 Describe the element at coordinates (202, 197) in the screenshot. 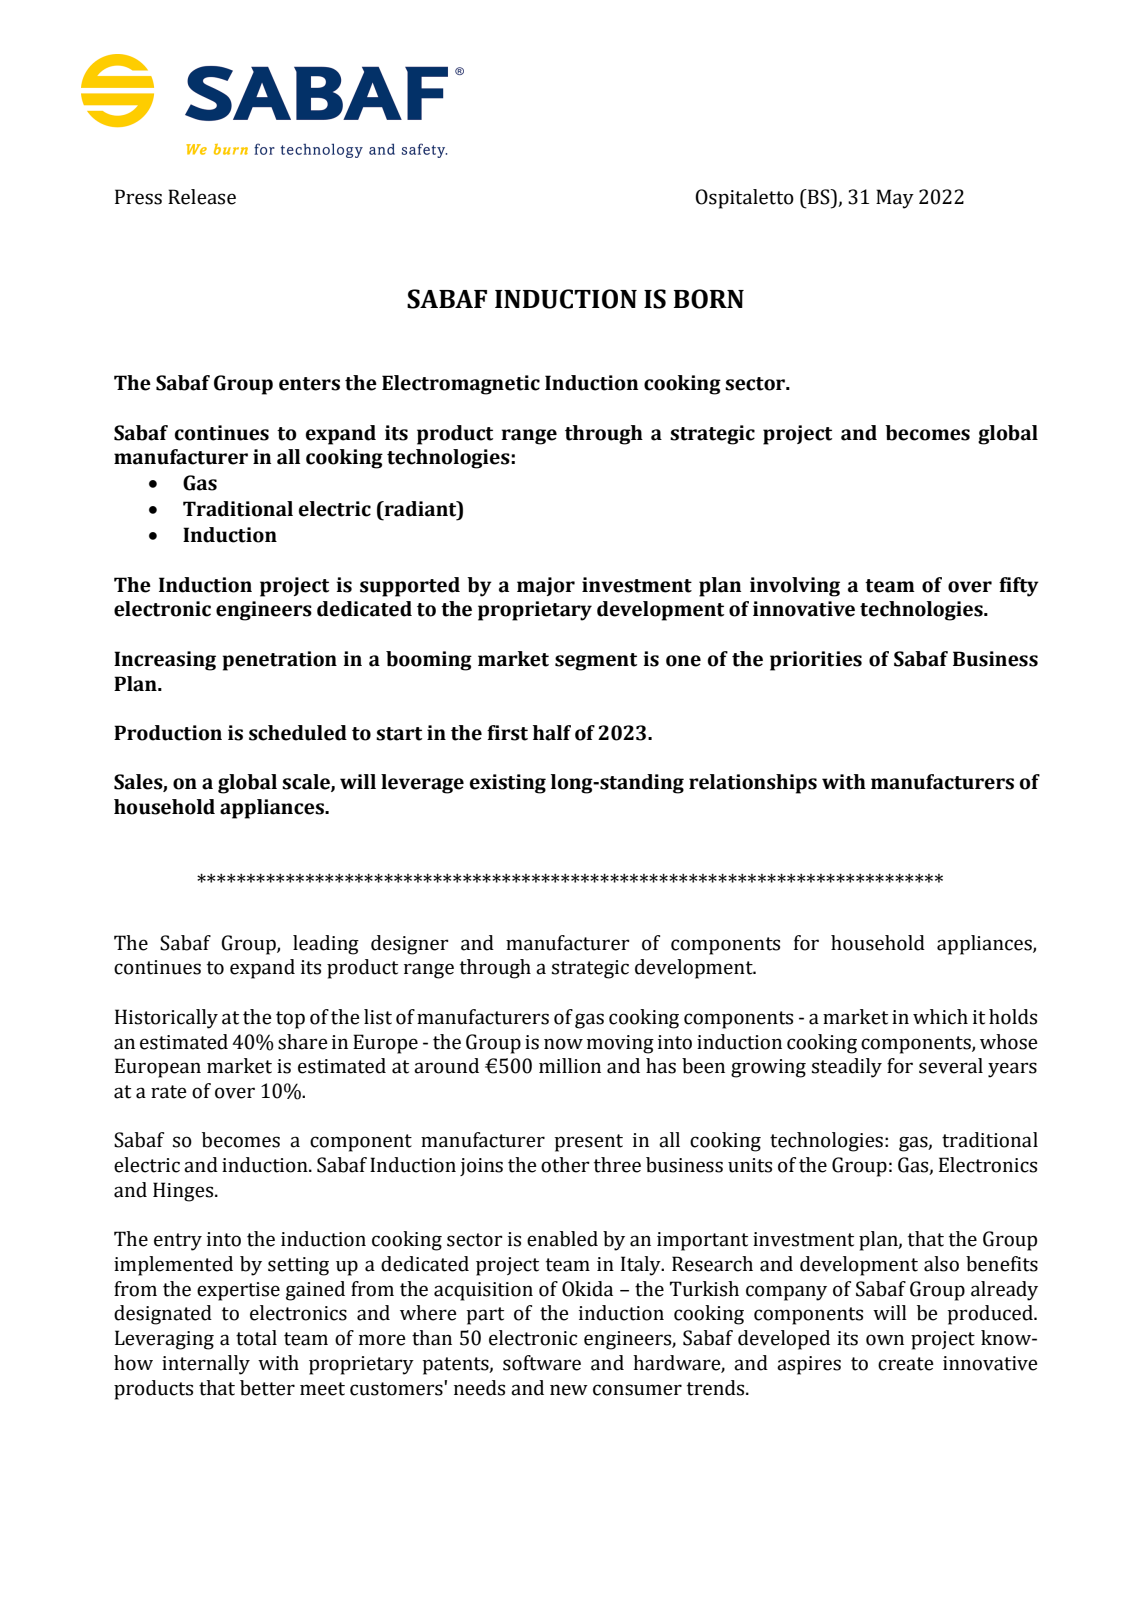

I see `Release` at that location.
